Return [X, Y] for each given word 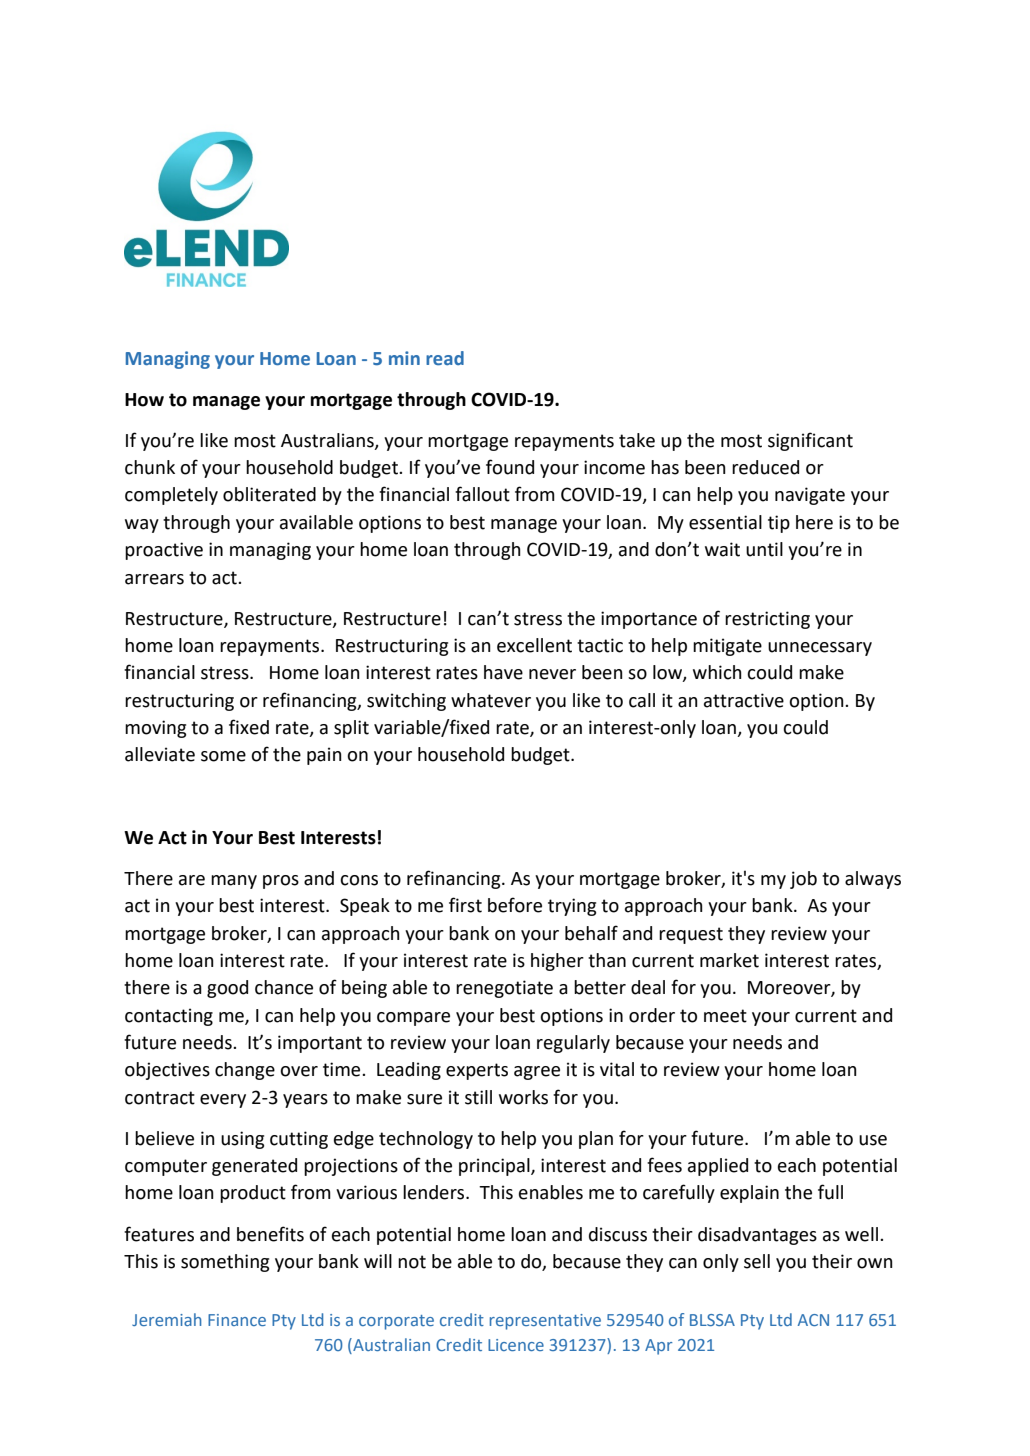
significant [810, 441]
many [234, 882]
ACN [813, 1320]
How [144, 400]
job [803, 880]
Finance [237, 1320]
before [515, 905]
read [445, 358]
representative [545, 1322]
